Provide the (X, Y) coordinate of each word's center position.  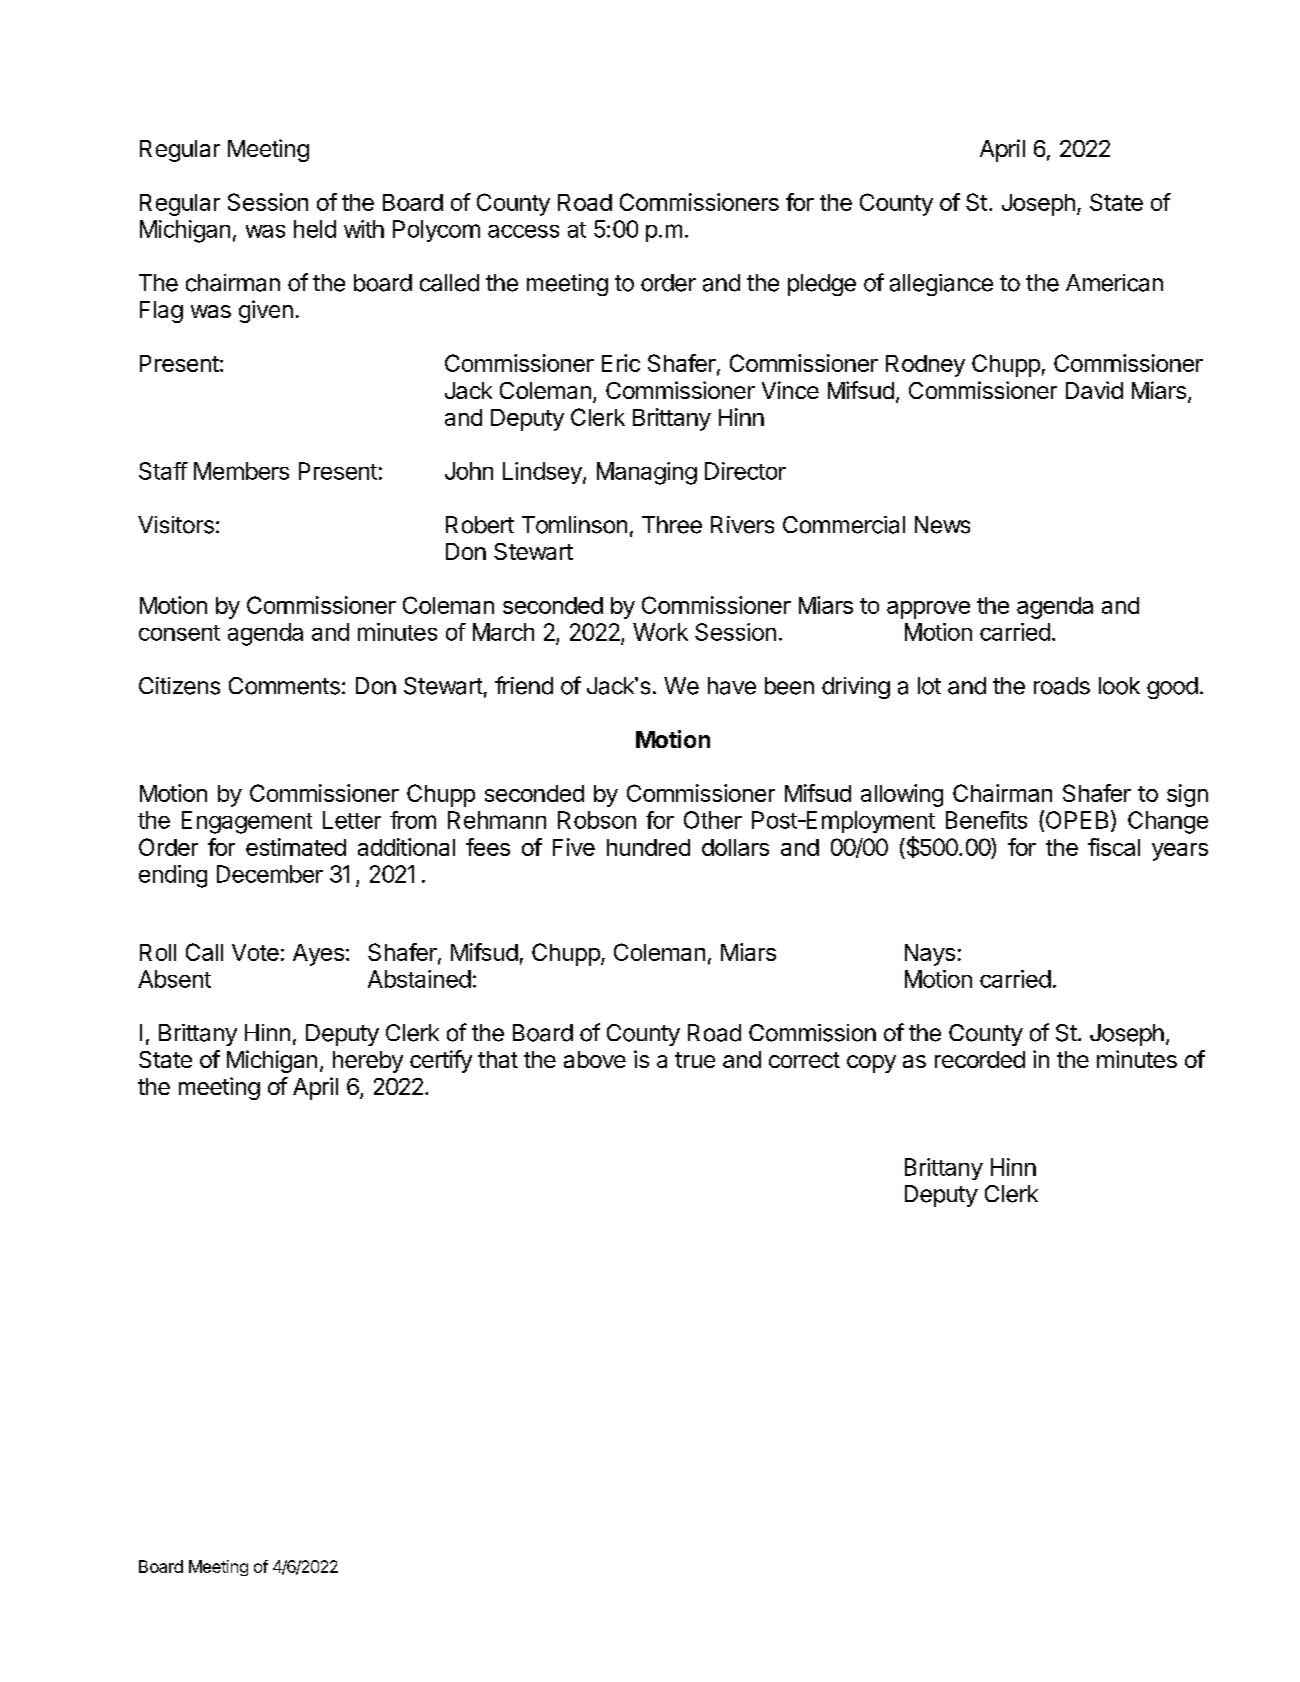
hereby (368, 1062)
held (315, 229)
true (695, 1060)
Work (660, 632)
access (523, 231)
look (1119, 686)
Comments (284, 686)
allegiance (941, 285)
